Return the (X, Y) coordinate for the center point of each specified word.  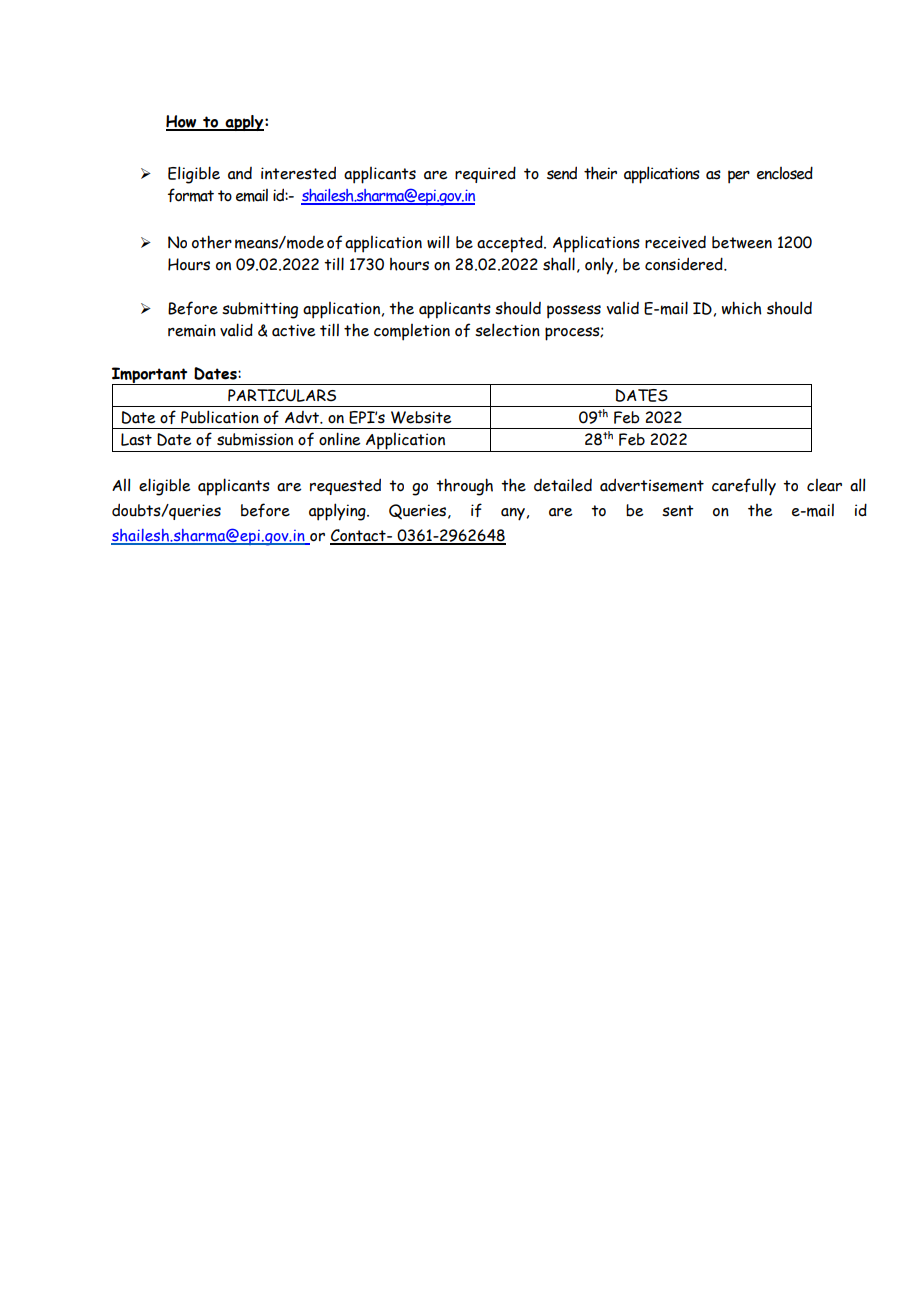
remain (192, 330)
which (742, 308)
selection (507, 330)
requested (345, 486)
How (182, 123)
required (485, 174)
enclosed (785, 173)
